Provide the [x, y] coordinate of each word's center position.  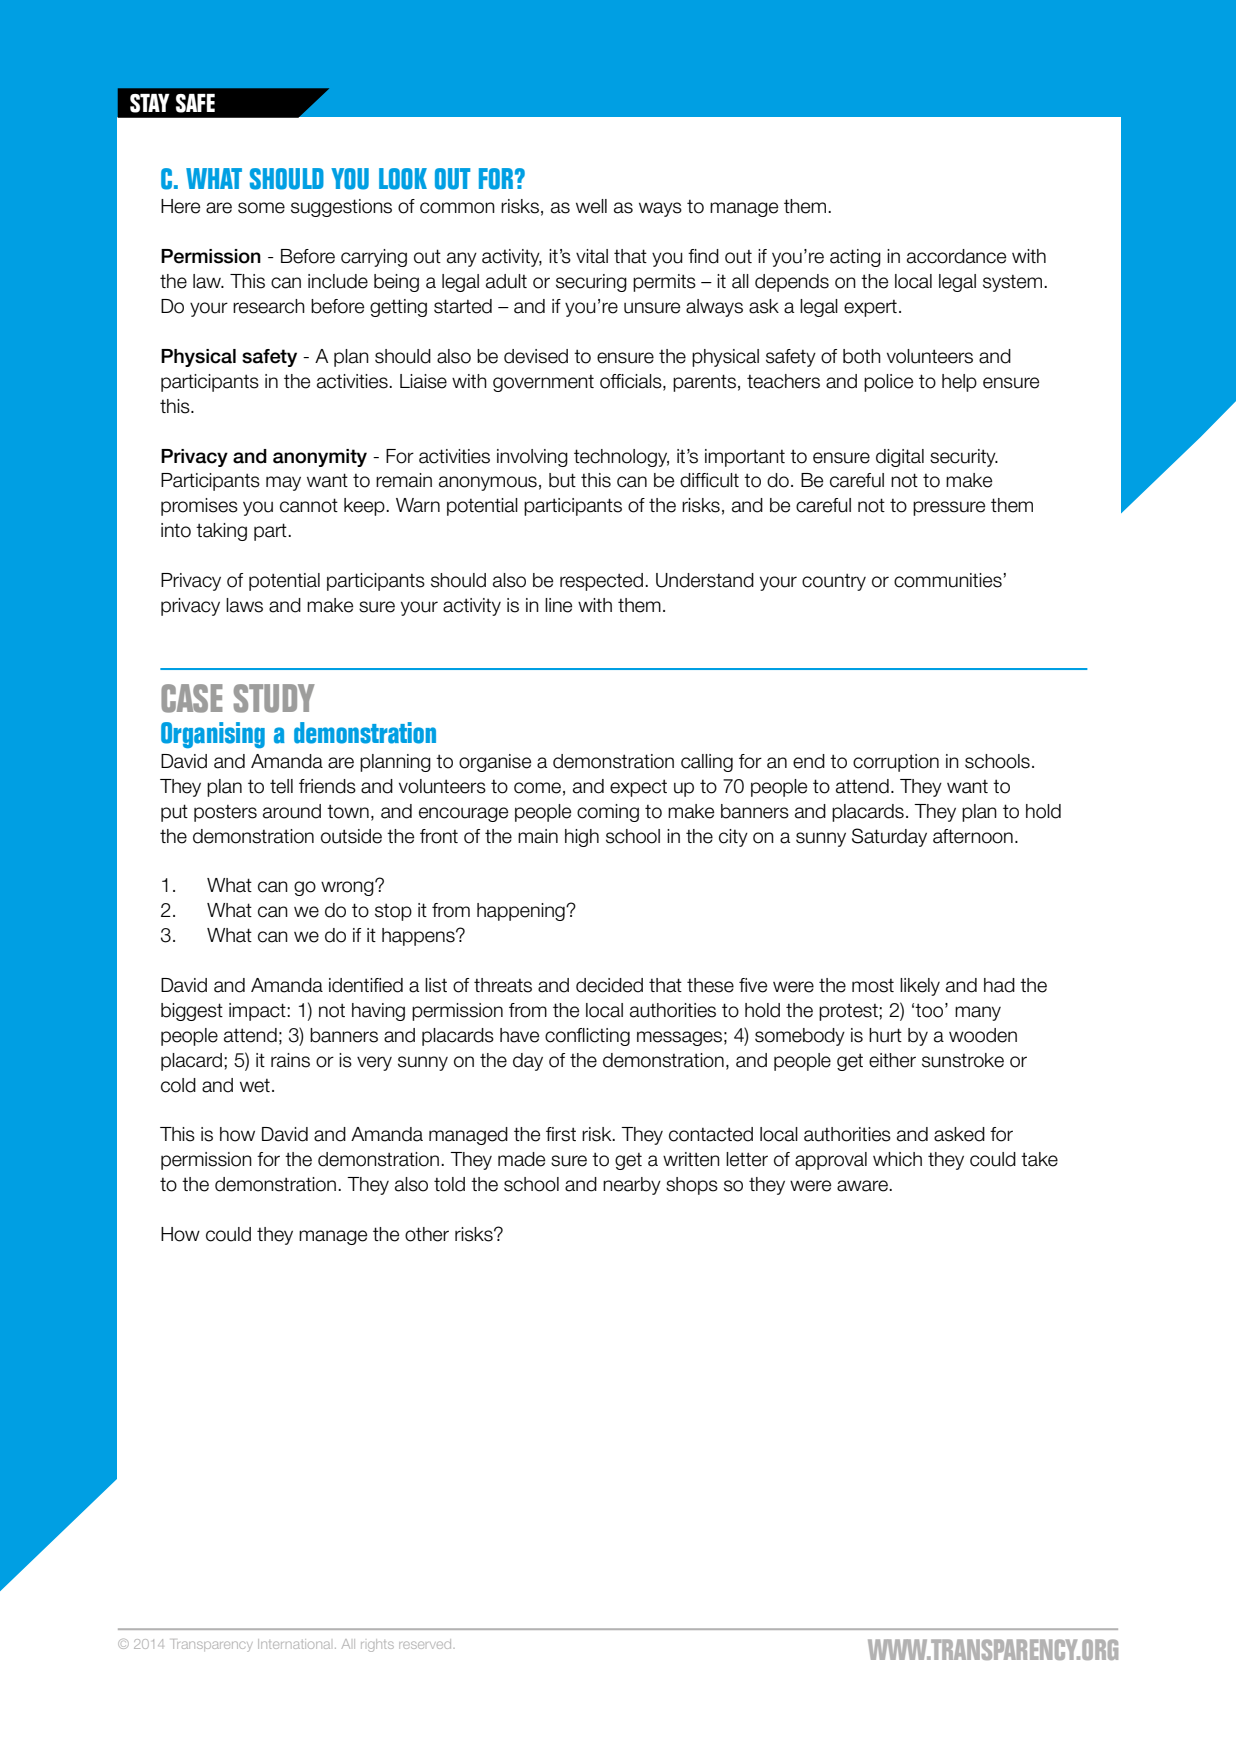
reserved [425, 1644]
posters [225, 813]
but [562, 480]
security [964, 458]
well [591, 206]
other [427, 1234]
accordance [956, 256]
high [582, 838]
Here [180, 206]
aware [863, 1186]
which [897, 1159]
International [294, 1644]
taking [221, 532]
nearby [632, 1186]
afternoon [973, 836]
